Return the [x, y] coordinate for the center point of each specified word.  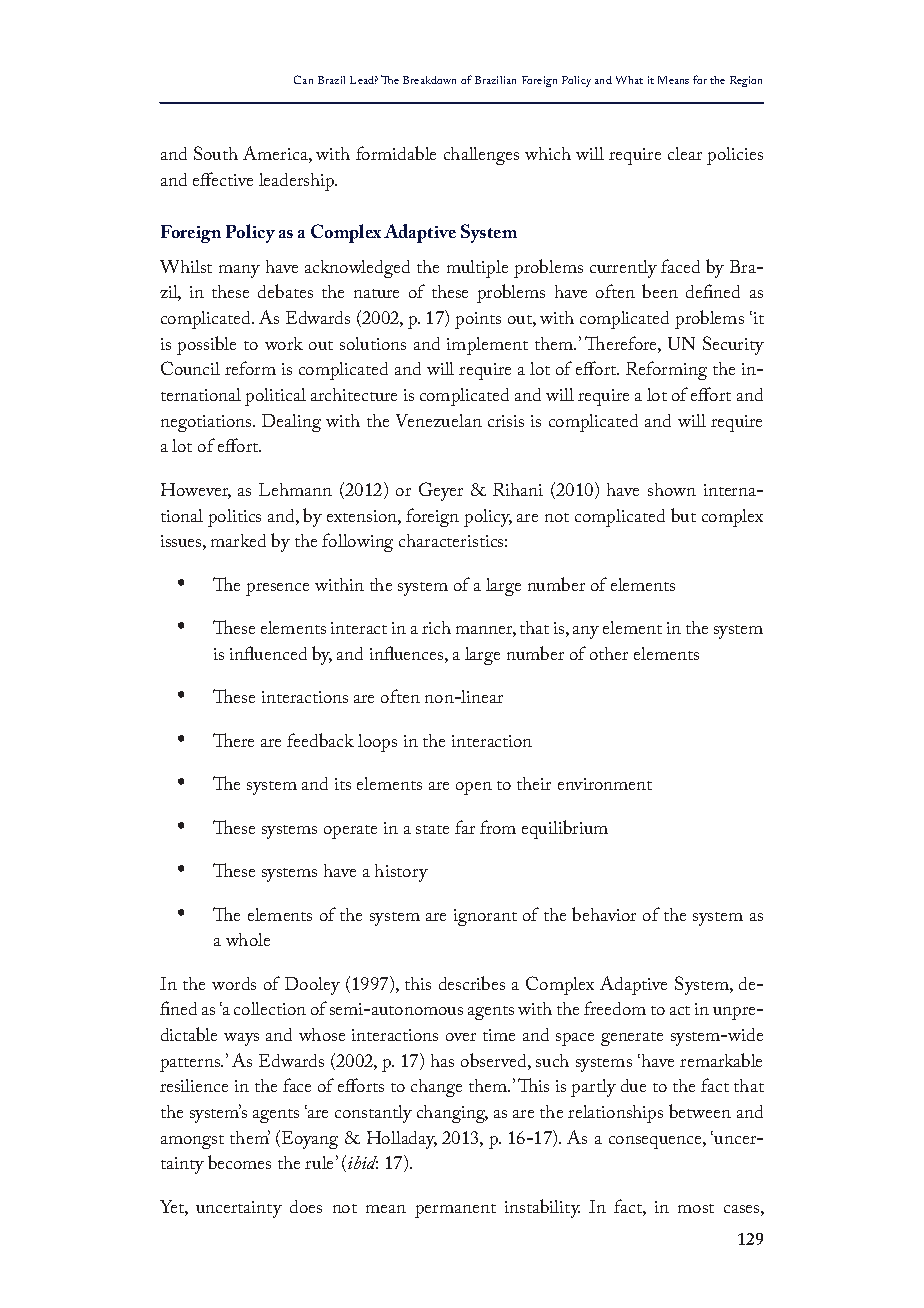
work [284, 343]
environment [605, 784]
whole [248, 939]
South [216, 153]
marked [238, 540]
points [478, 320]
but [683, 515]
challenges [481, 156]
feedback [320, 740]
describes [472, 983]
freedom [615, 1008]
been [660, 291]
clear [685, 153]
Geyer [441, 491]
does [306, 1206]
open [474, 788]
